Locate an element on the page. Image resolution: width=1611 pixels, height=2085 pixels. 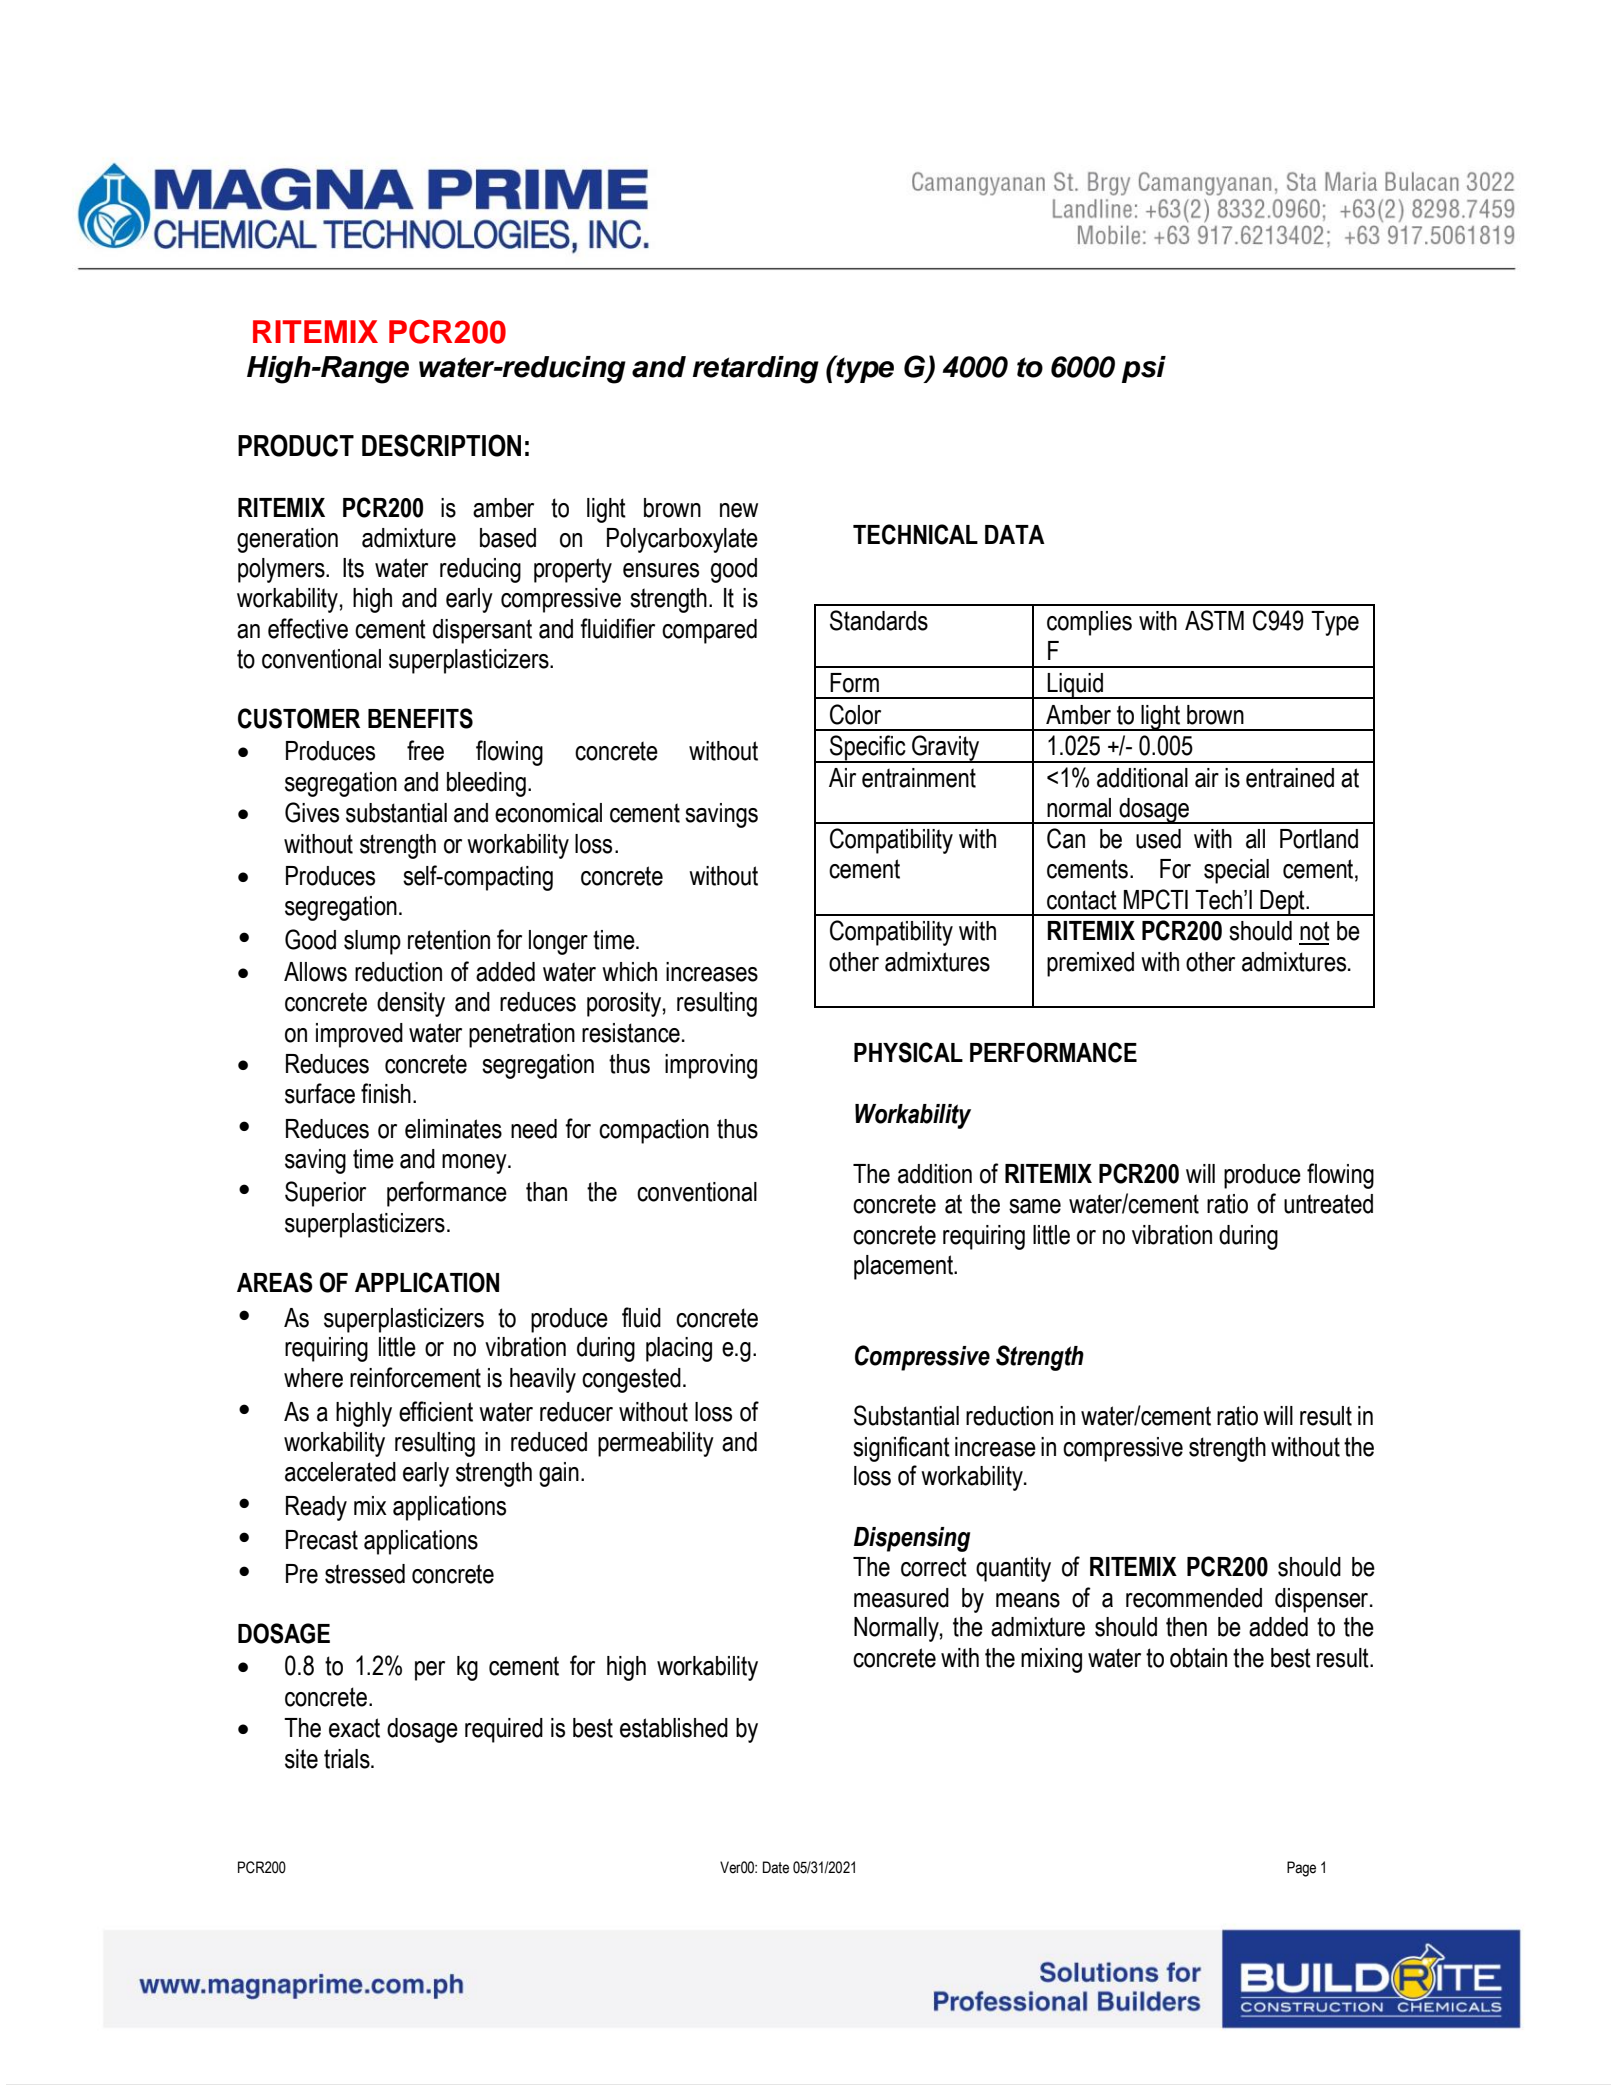
finish is located at coordinates (386, 1093).
